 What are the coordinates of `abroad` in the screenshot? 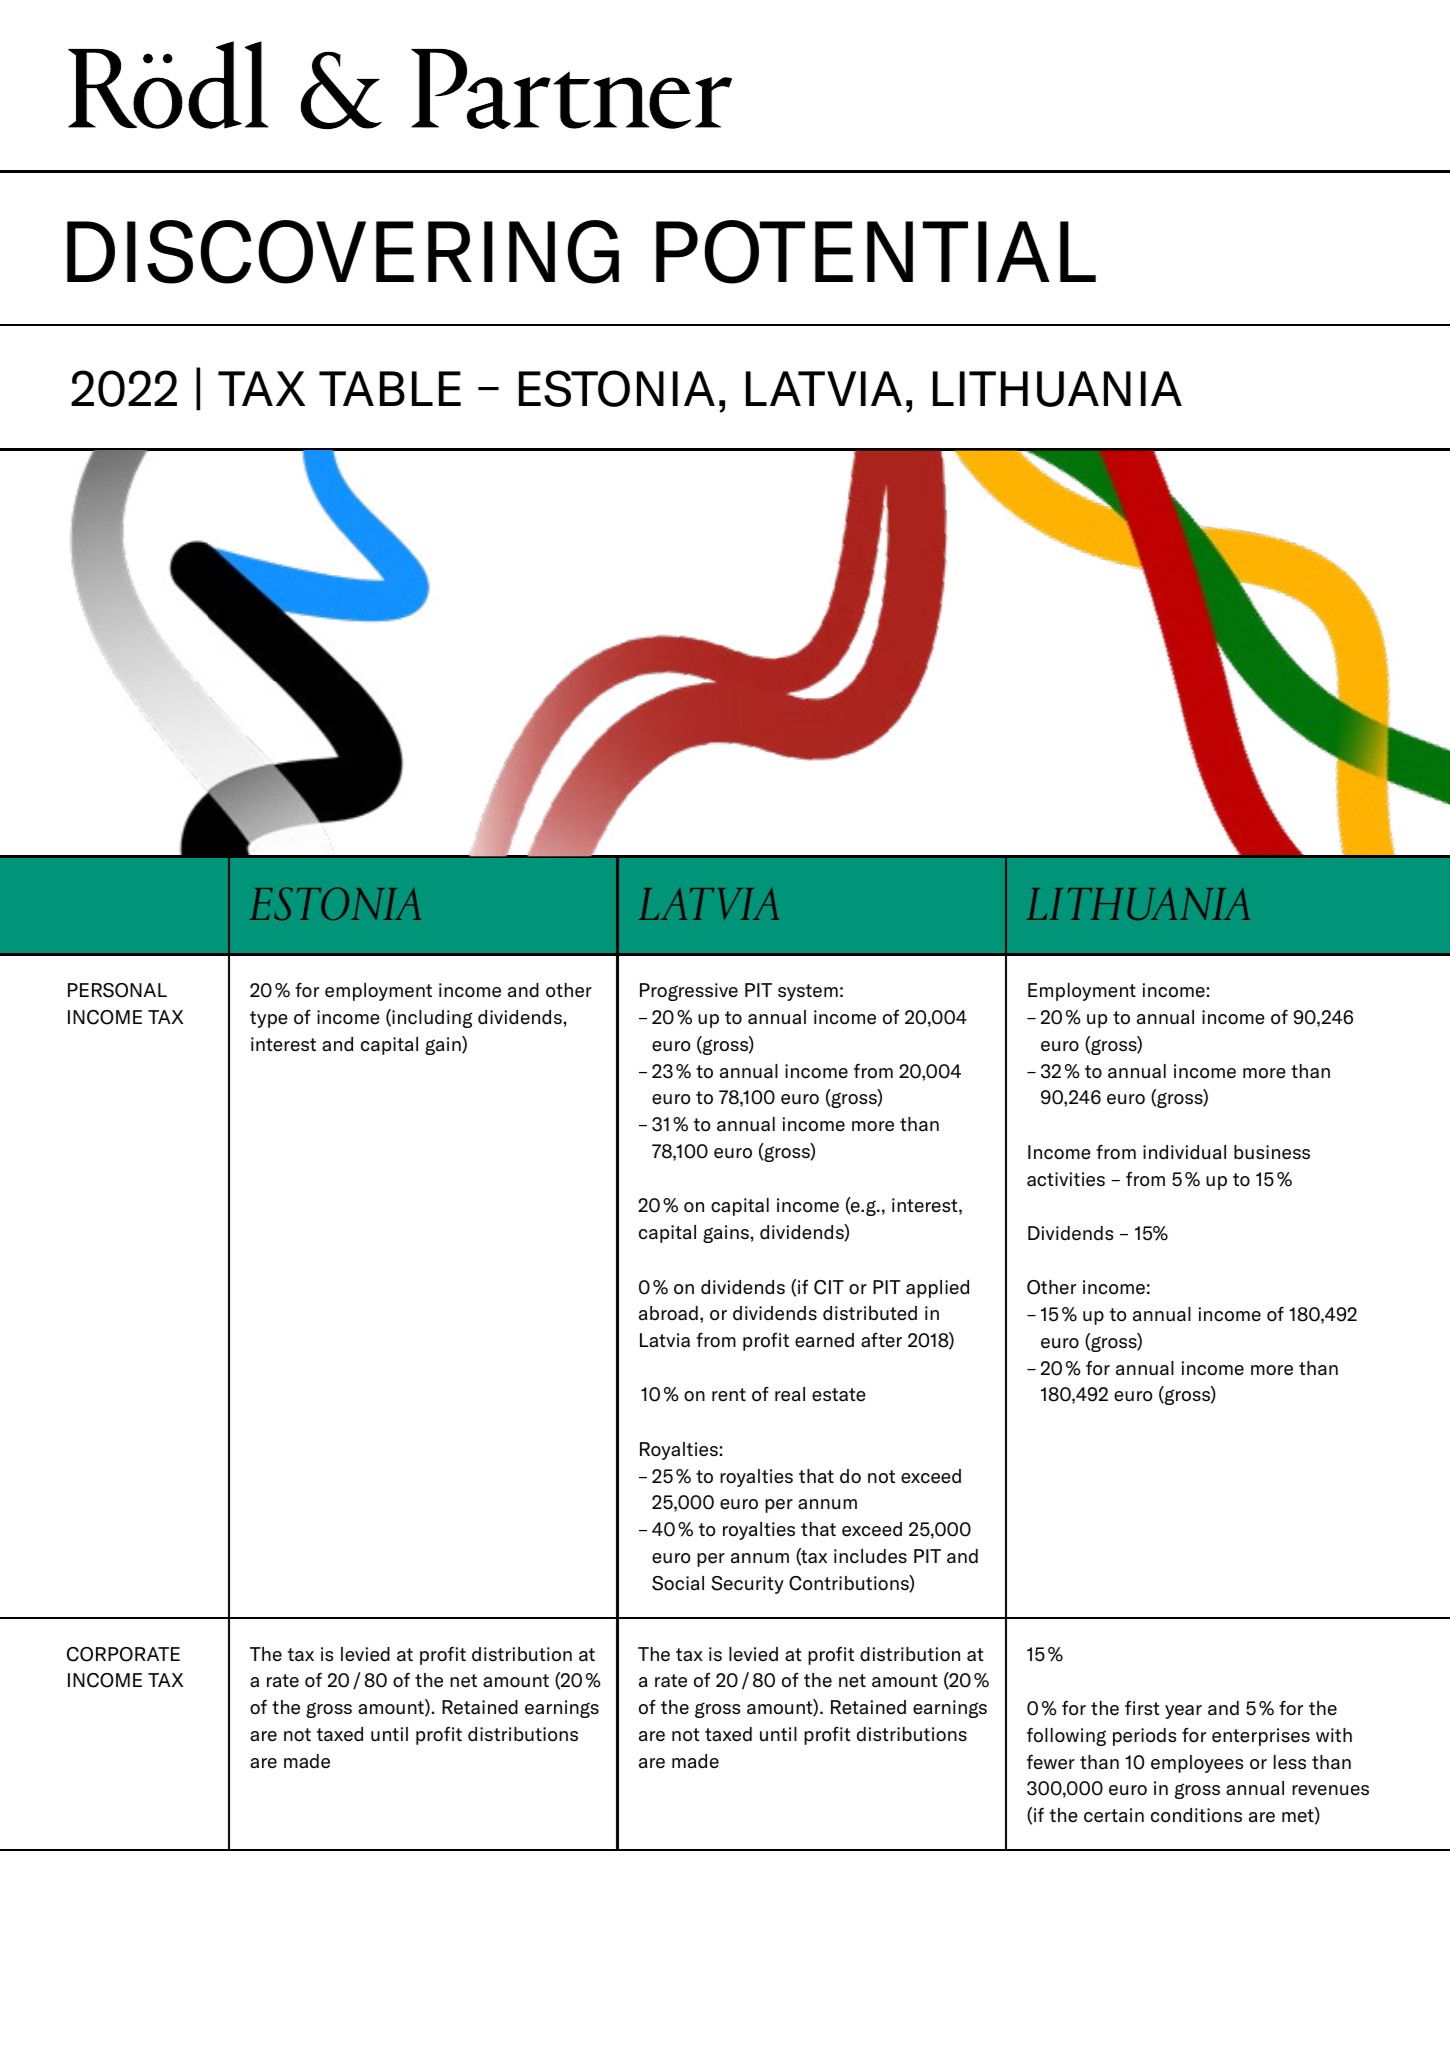 It's located at (668, 1313).
